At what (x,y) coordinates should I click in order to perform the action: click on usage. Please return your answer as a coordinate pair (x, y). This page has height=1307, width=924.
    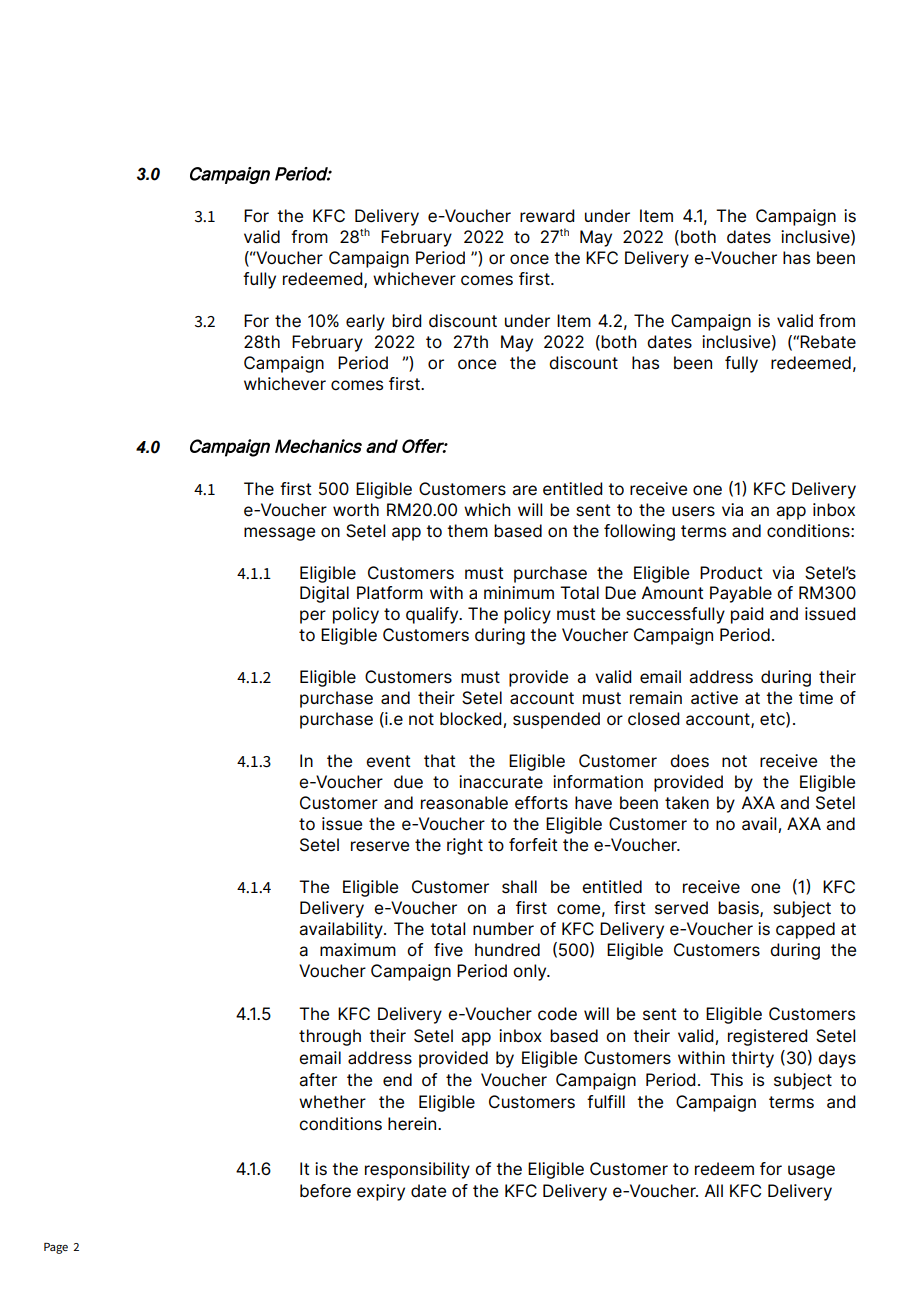
    Looking at the image, I should click on (811, 1172).
